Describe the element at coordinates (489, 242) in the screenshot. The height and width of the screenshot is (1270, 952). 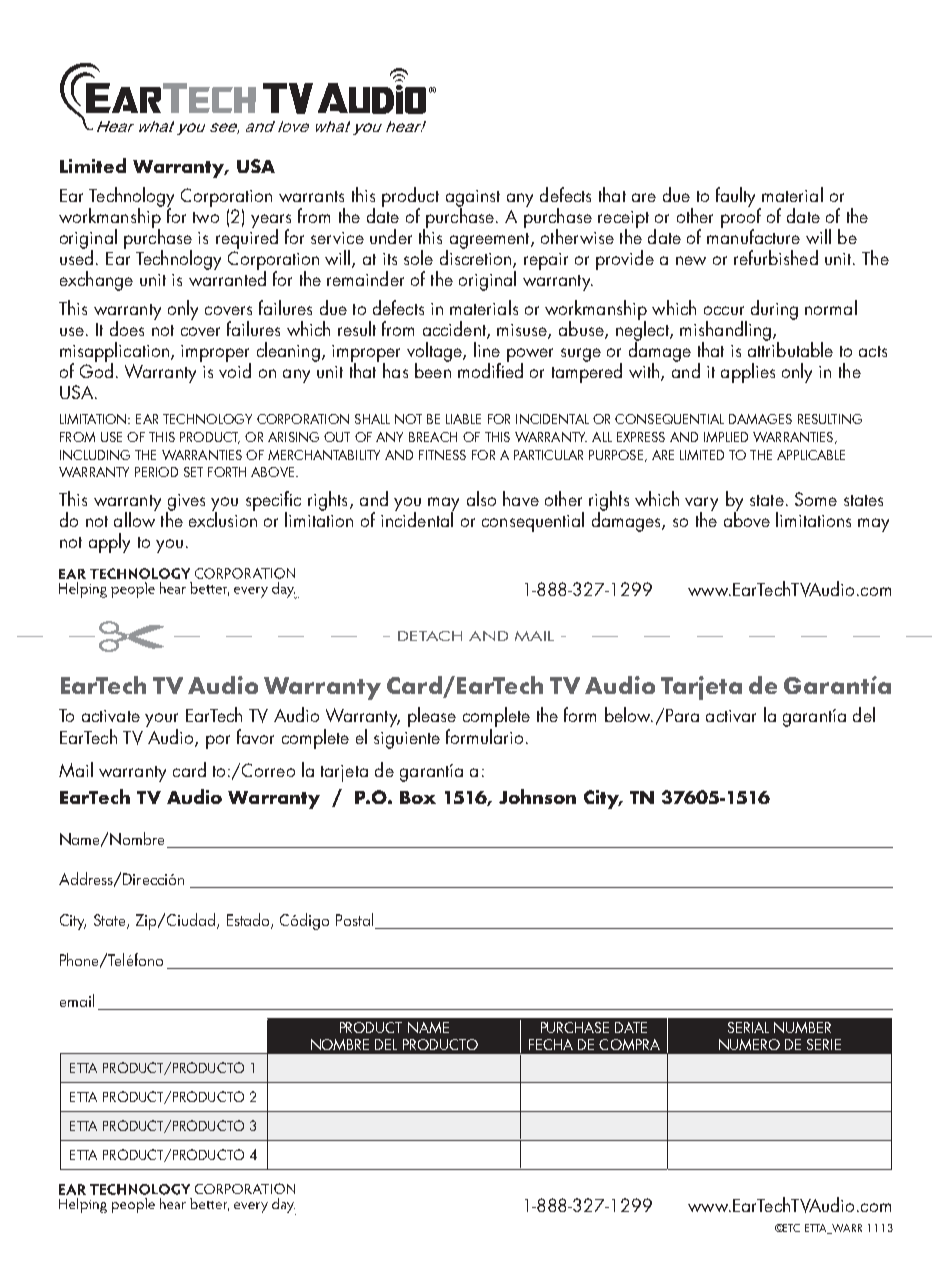
I see `agreement` at that location.
